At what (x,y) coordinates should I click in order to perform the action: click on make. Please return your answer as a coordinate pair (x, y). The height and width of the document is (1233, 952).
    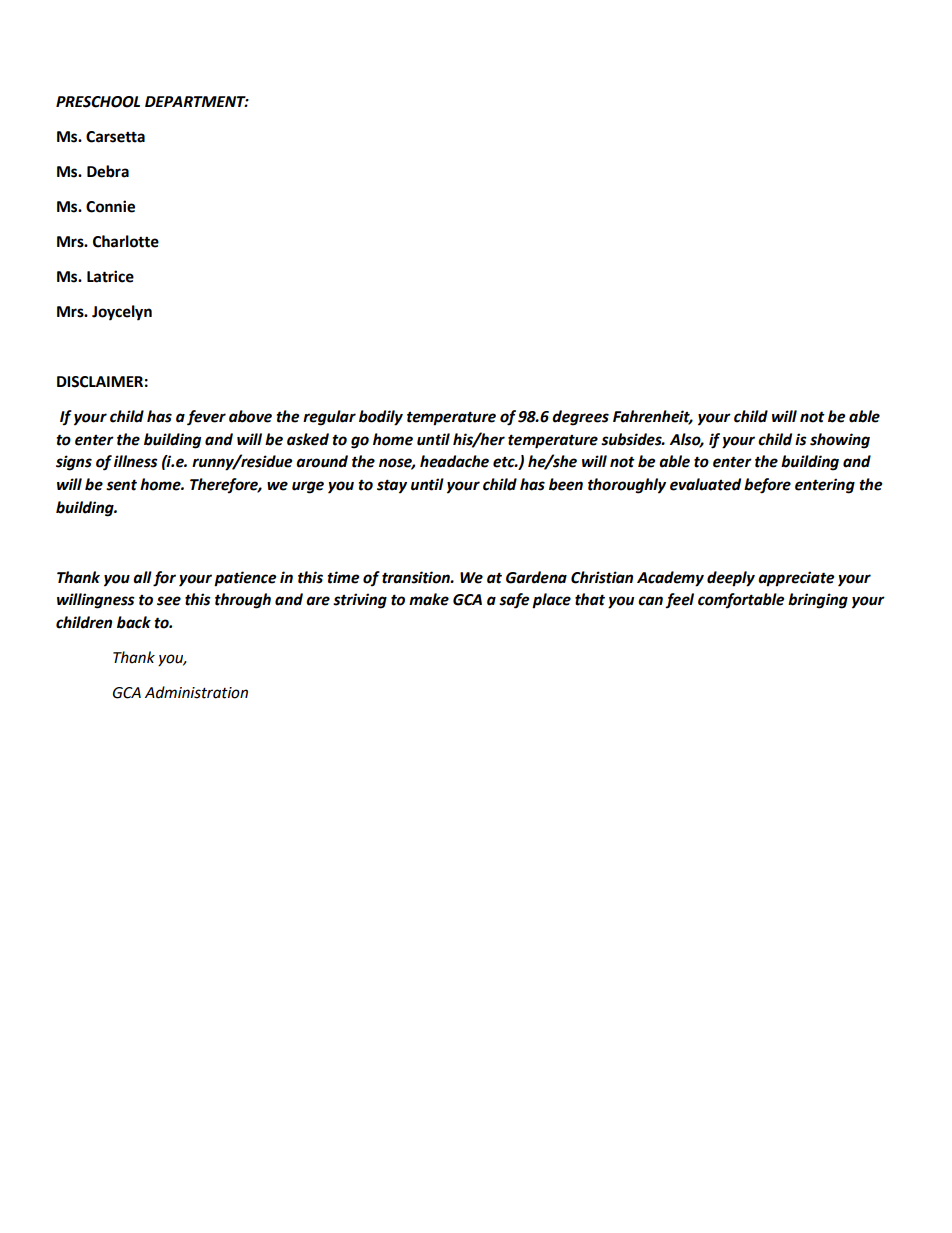
    Looking at the image, I should click on (429, 599).
